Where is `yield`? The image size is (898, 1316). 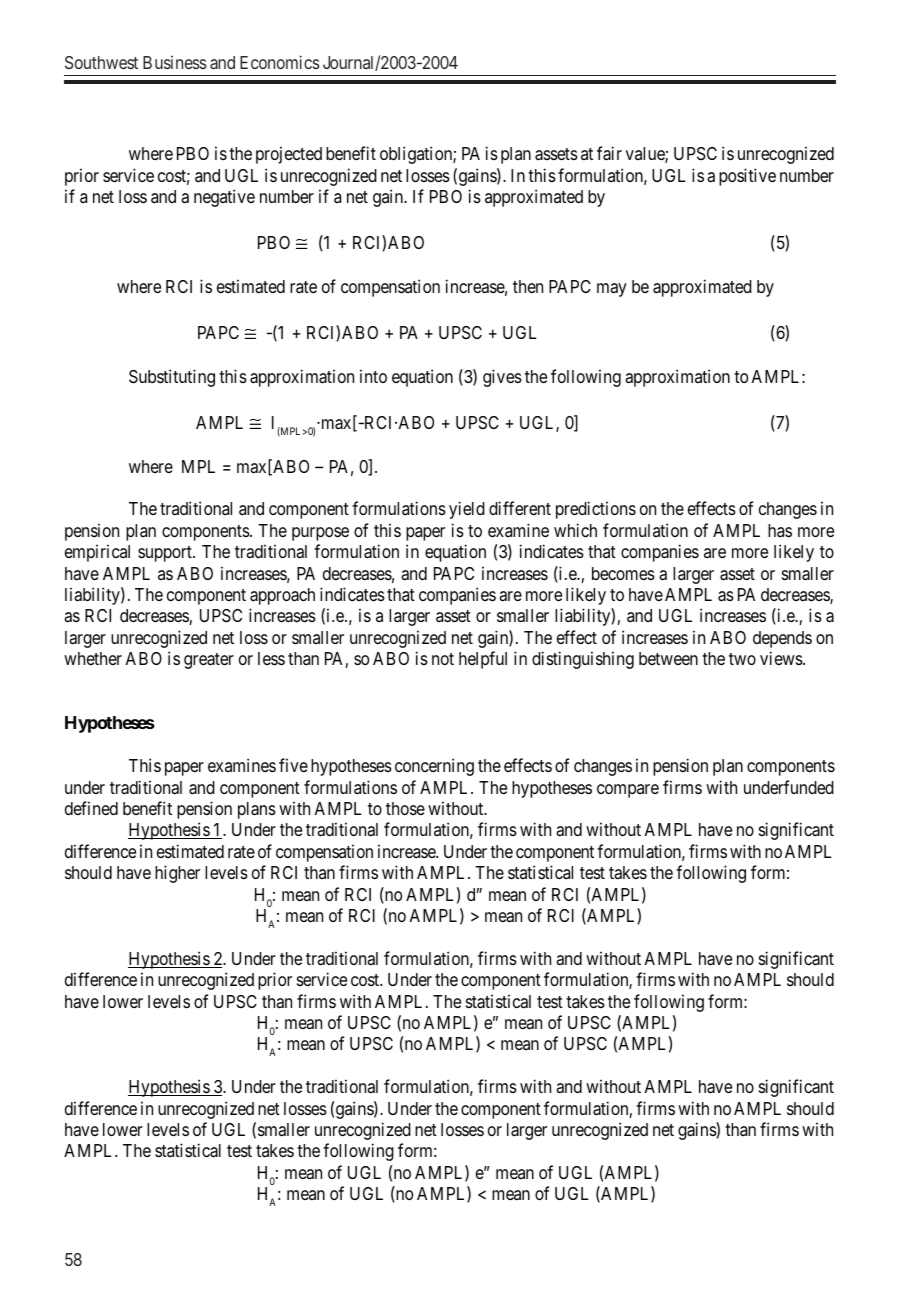 yield is located at coordinates (467, 510).
